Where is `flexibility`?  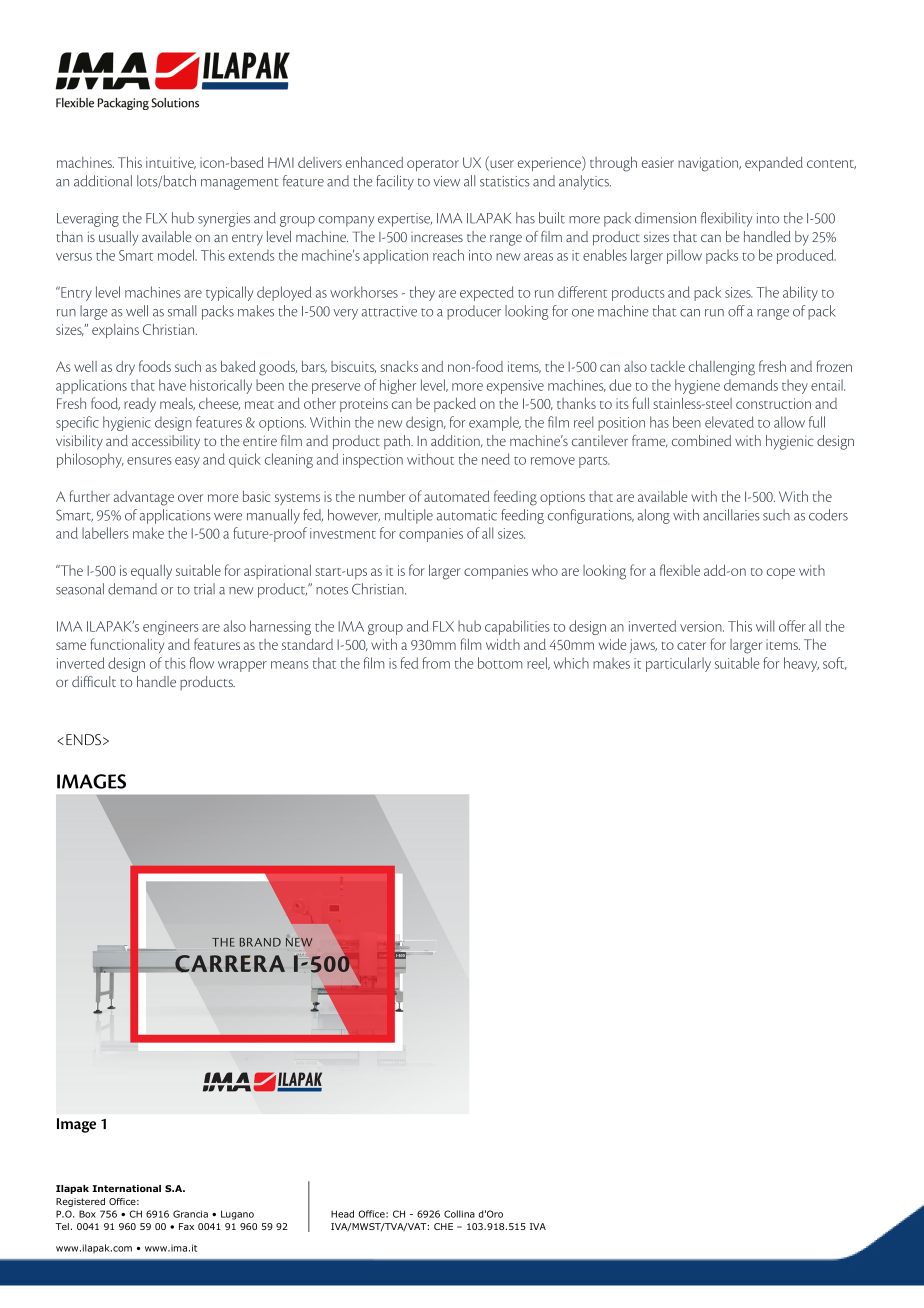 flexibility is located at coordinates (726, 219).
